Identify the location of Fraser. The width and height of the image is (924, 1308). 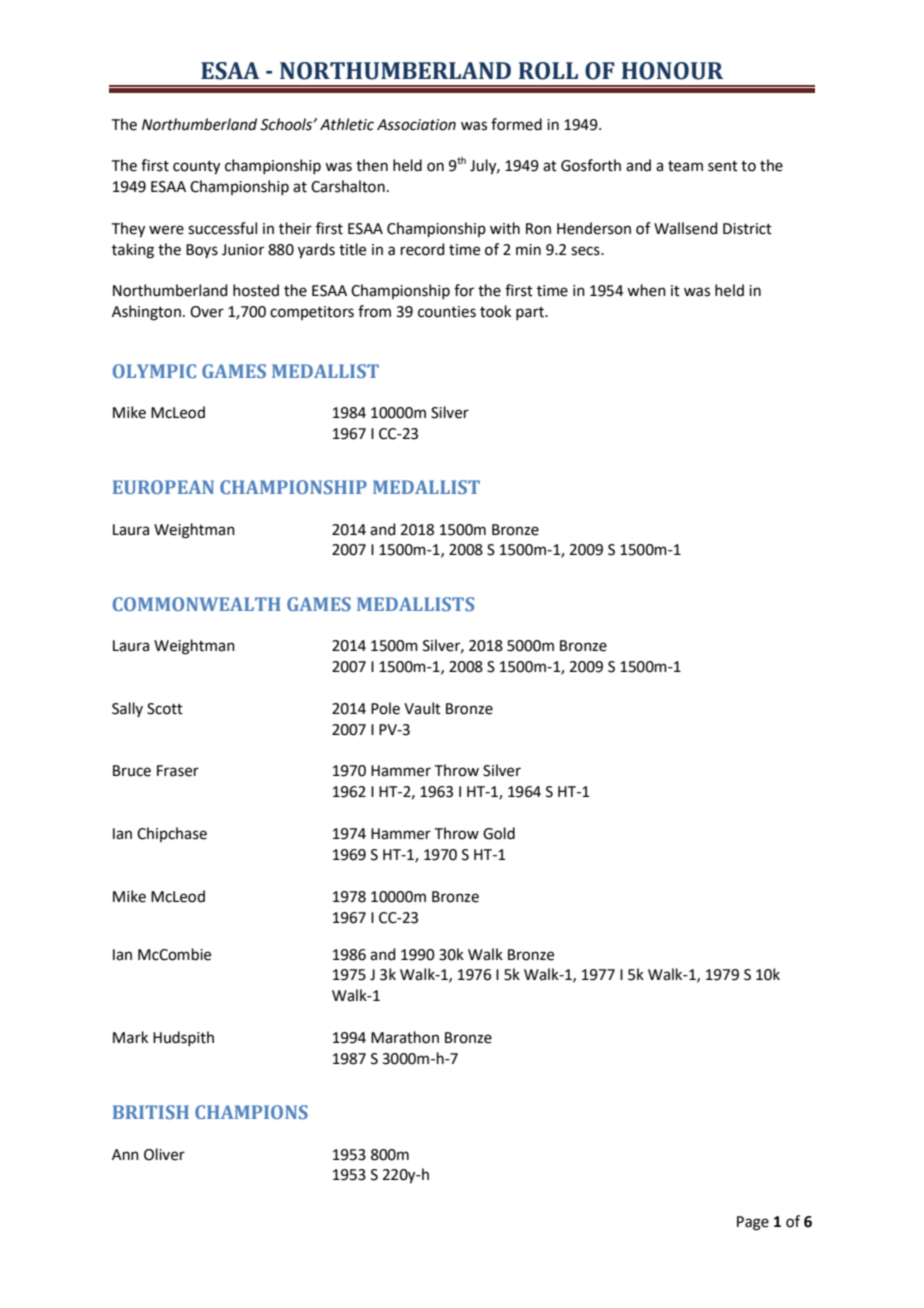
(178, 771).
